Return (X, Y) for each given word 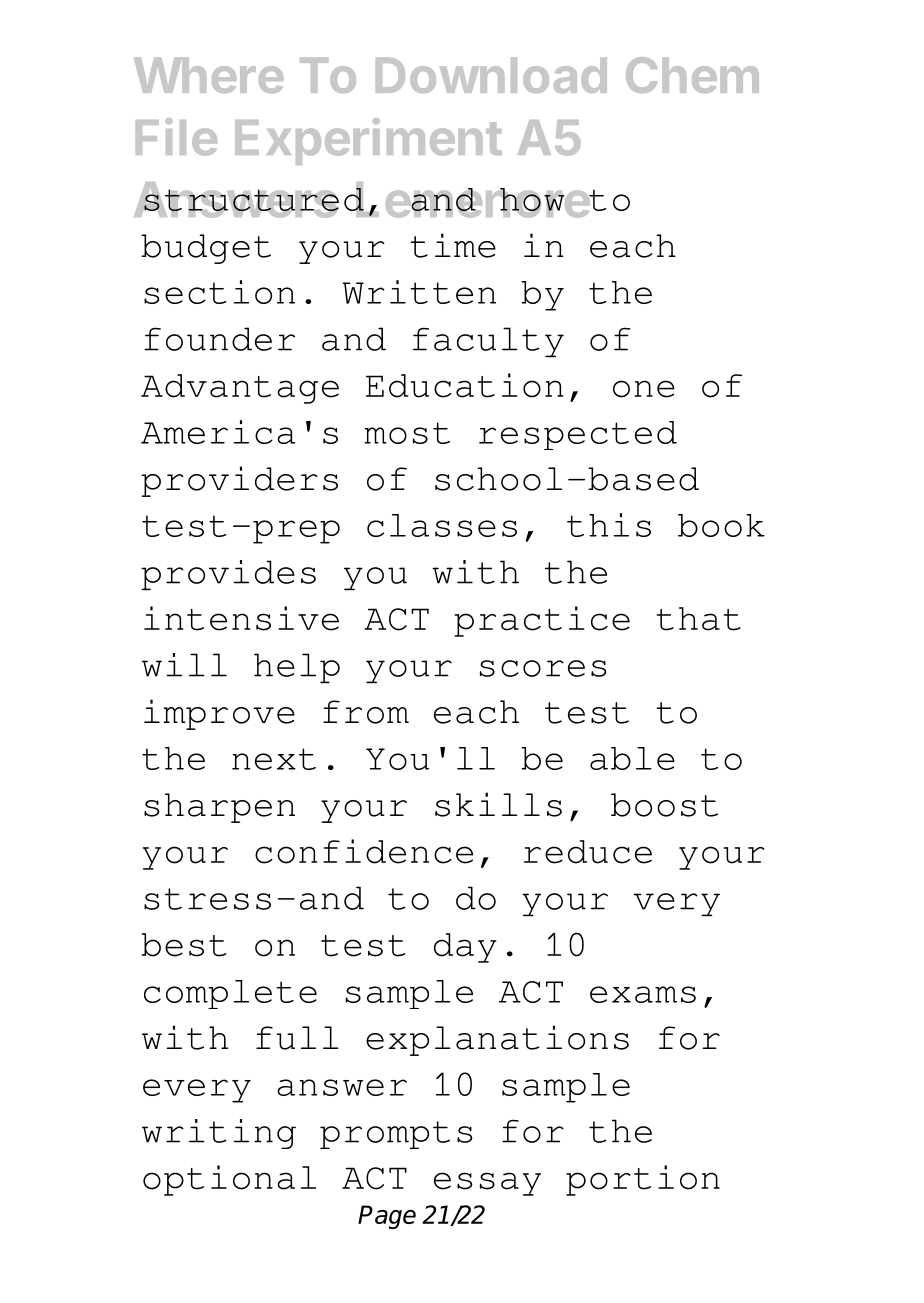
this (609, 525)
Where (209, 75)
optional (229, 1180)
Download (491, 75)
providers (239, 481)
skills (498, 804)
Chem (692, 75)
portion (643, 1180)
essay (487, 1184)
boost (664, 805)
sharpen (219, 808)
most (407, 433)
